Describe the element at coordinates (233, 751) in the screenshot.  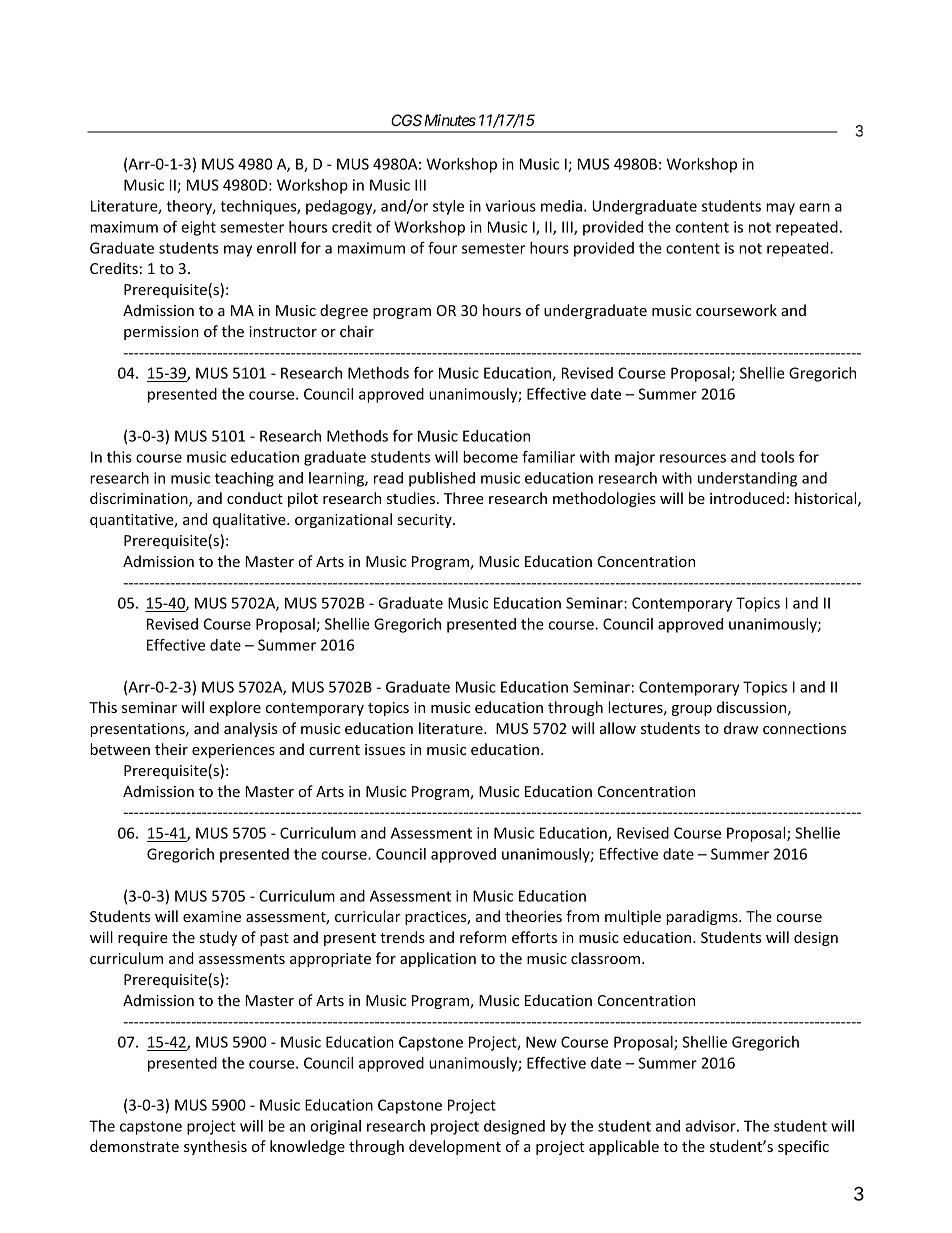
I see `experiences` at that location.
